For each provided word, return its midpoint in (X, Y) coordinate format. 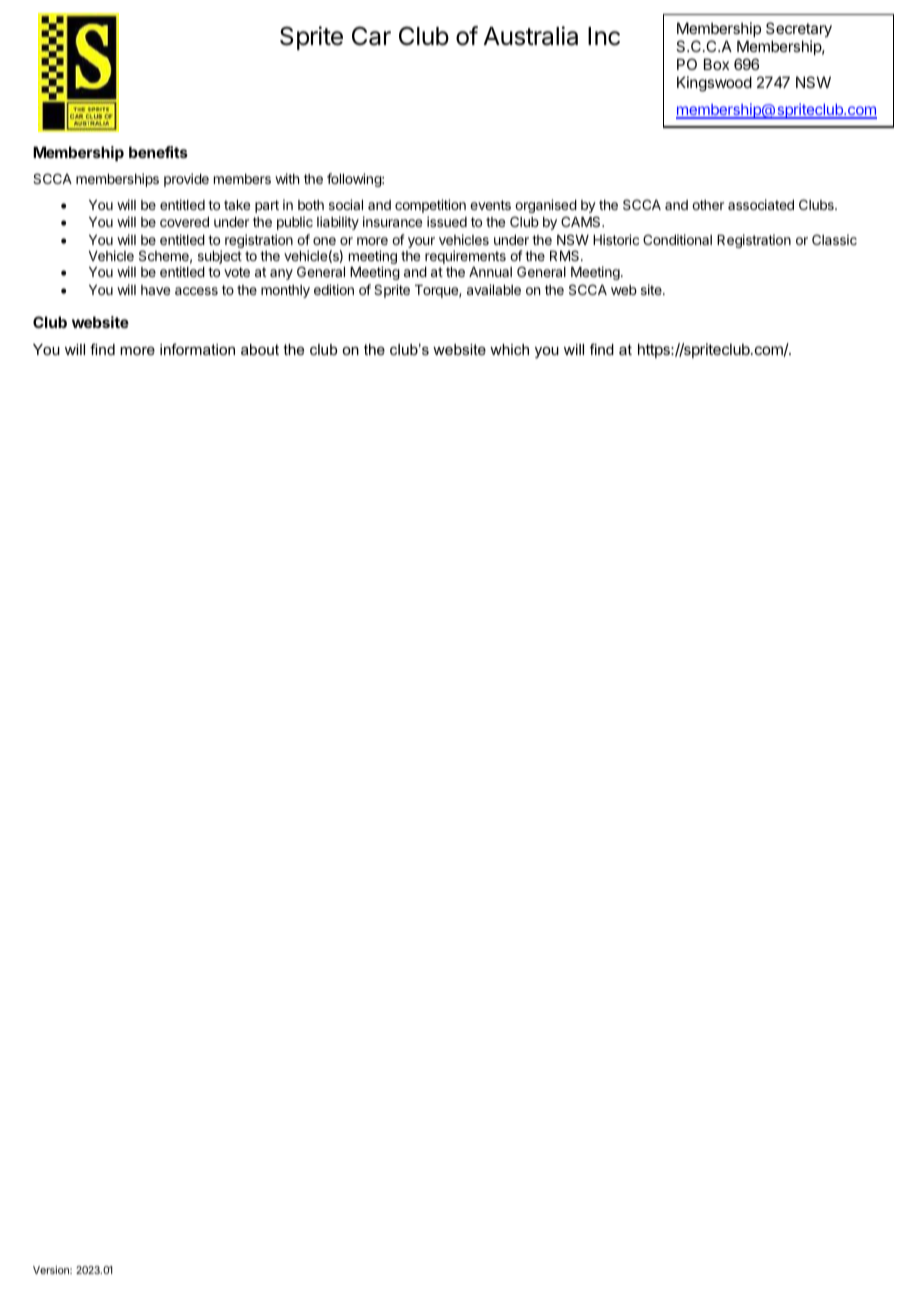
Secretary (799, 31)
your (421, 242)
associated (761, 204)
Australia (531, 36)
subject (220, 257)
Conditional (677, 239)
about (260, 349)
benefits (158, 152)
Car (371, 36)
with (287, 178)
